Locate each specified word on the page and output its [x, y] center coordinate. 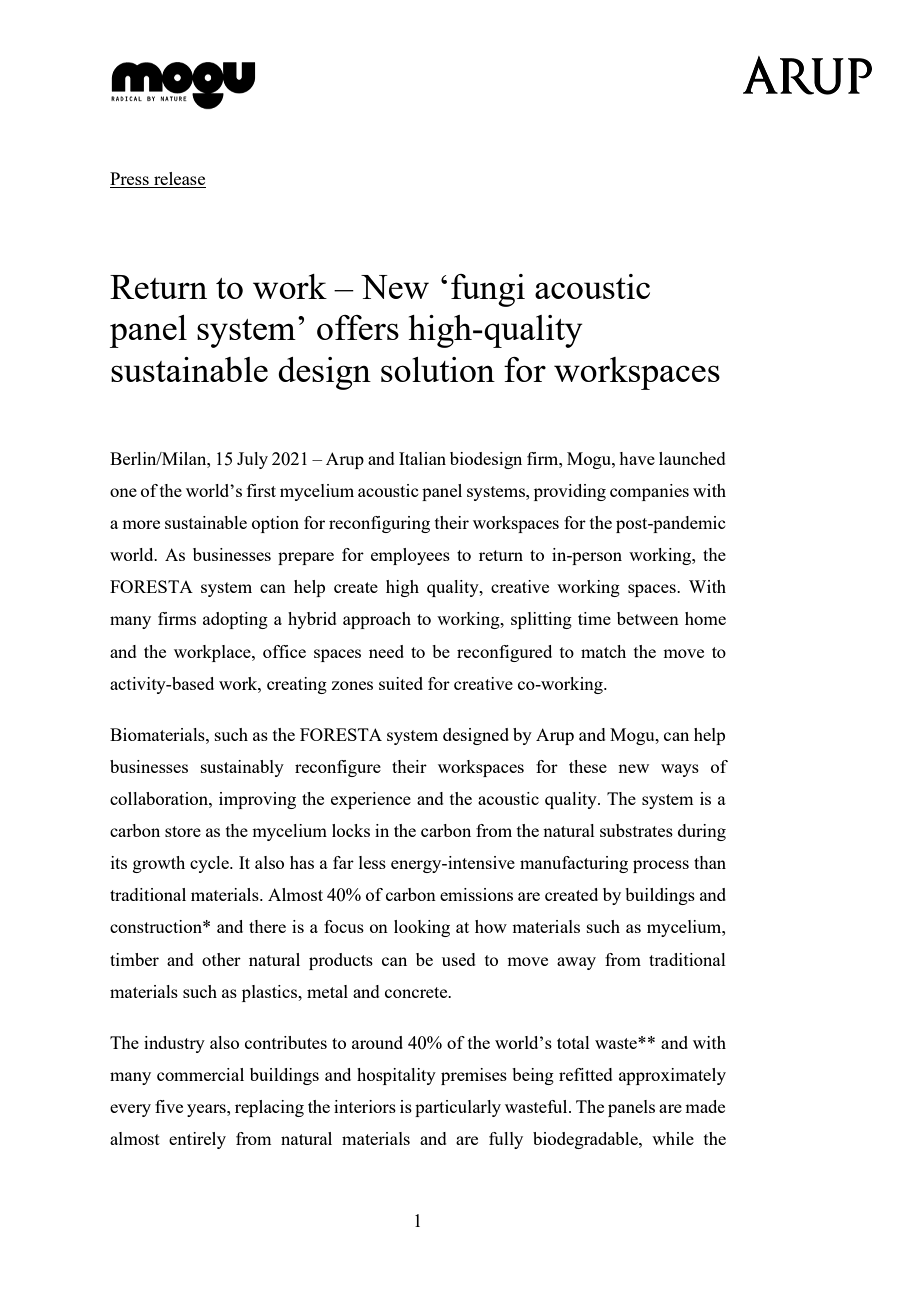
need [386, 651]
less [372, 862]
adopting [235, 620]
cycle [210, 864]
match [603, 651]
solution [438, 369]
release [179, 178]
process [661, 866]
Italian [422, 458]
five [169, 1106]
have [637, 458]
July [252, 460]
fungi [488, 290]
